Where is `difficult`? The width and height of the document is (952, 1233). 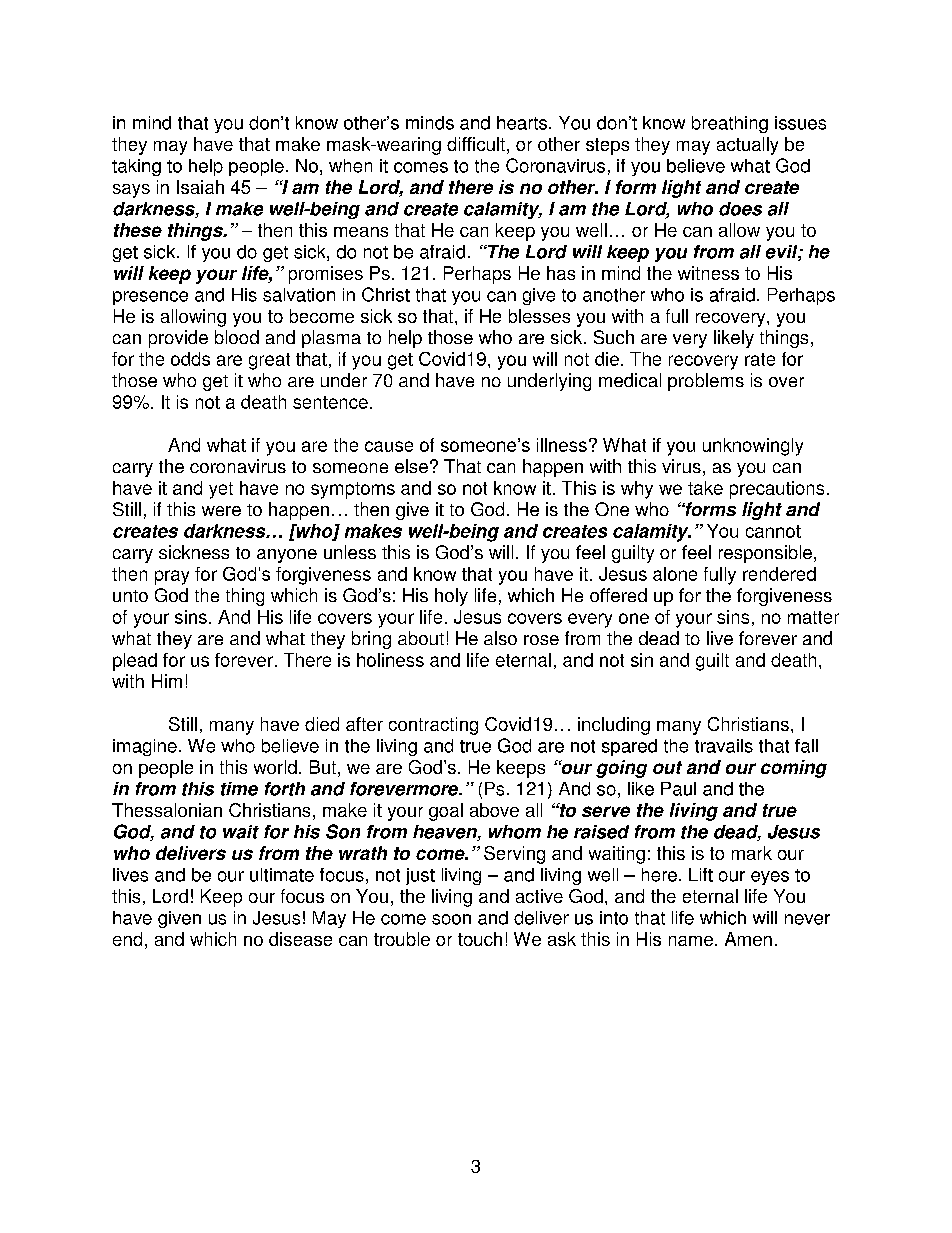
difficult is located at coordinates (476, 144).
